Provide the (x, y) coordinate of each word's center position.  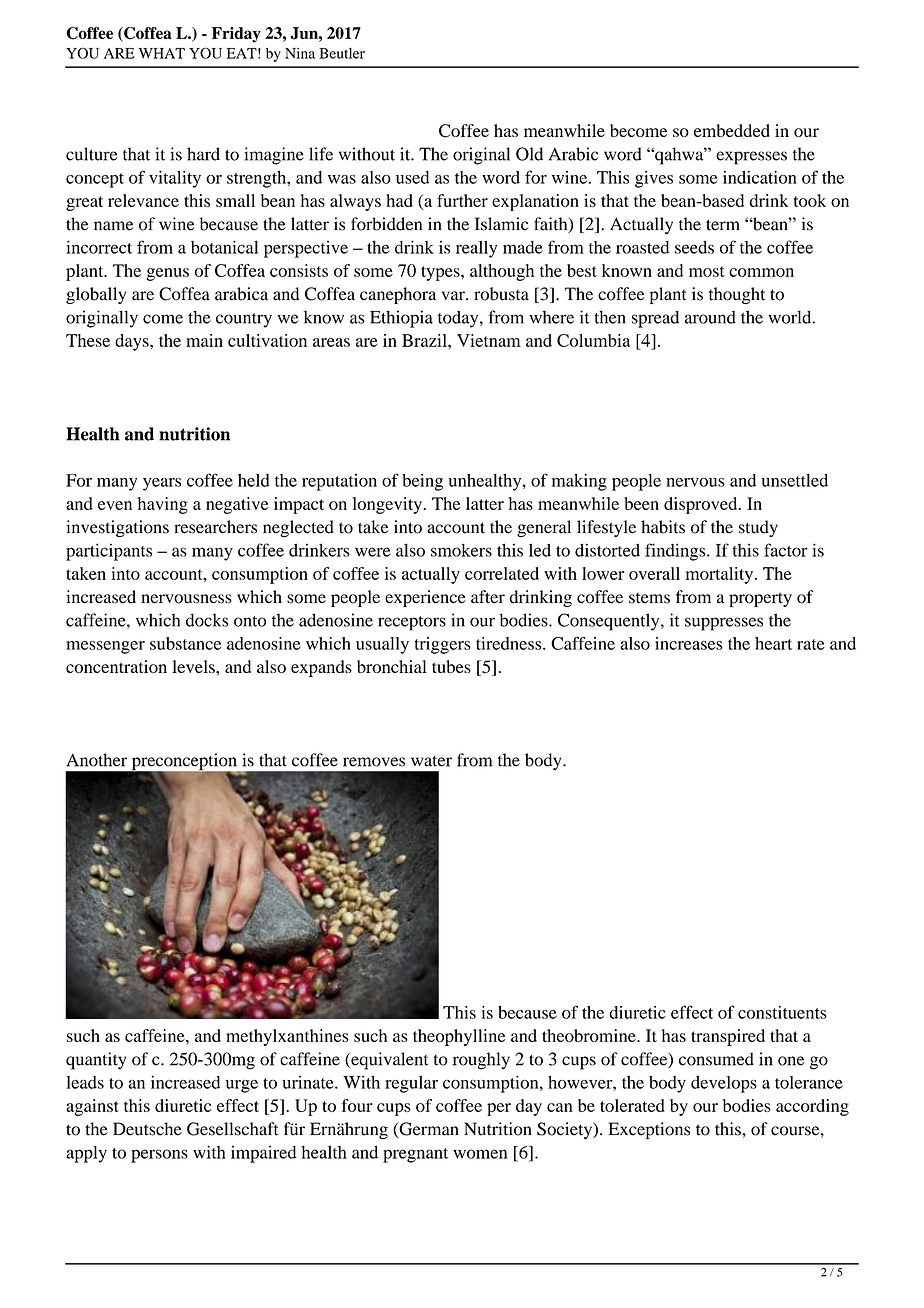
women (480, 1154)
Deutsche (147, 1129)
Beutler (342, 53)
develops (724, 1084)
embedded (732, 130)
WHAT (161, 53)
